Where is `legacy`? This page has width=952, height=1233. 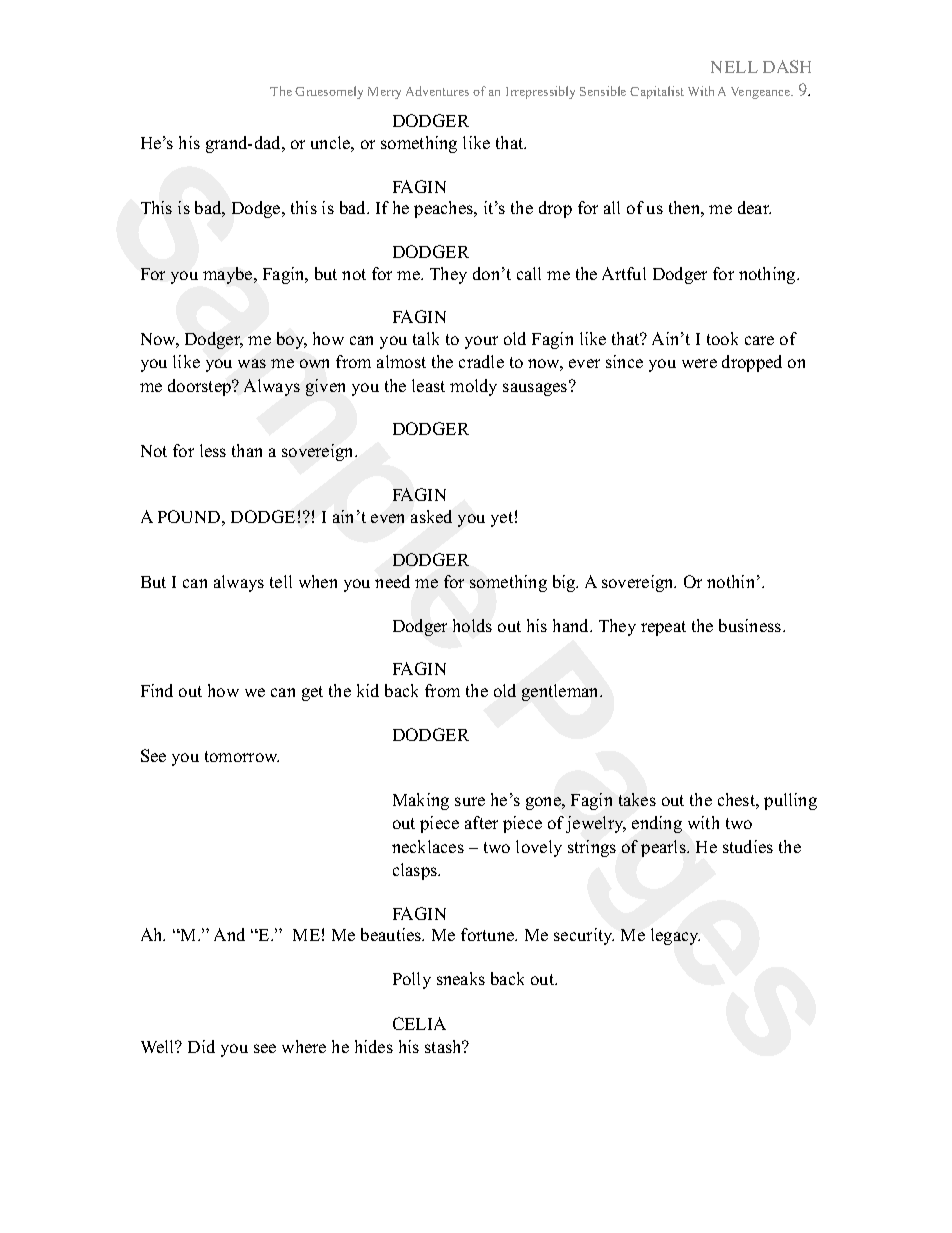 legacy is located at coordinates (675, 936).
